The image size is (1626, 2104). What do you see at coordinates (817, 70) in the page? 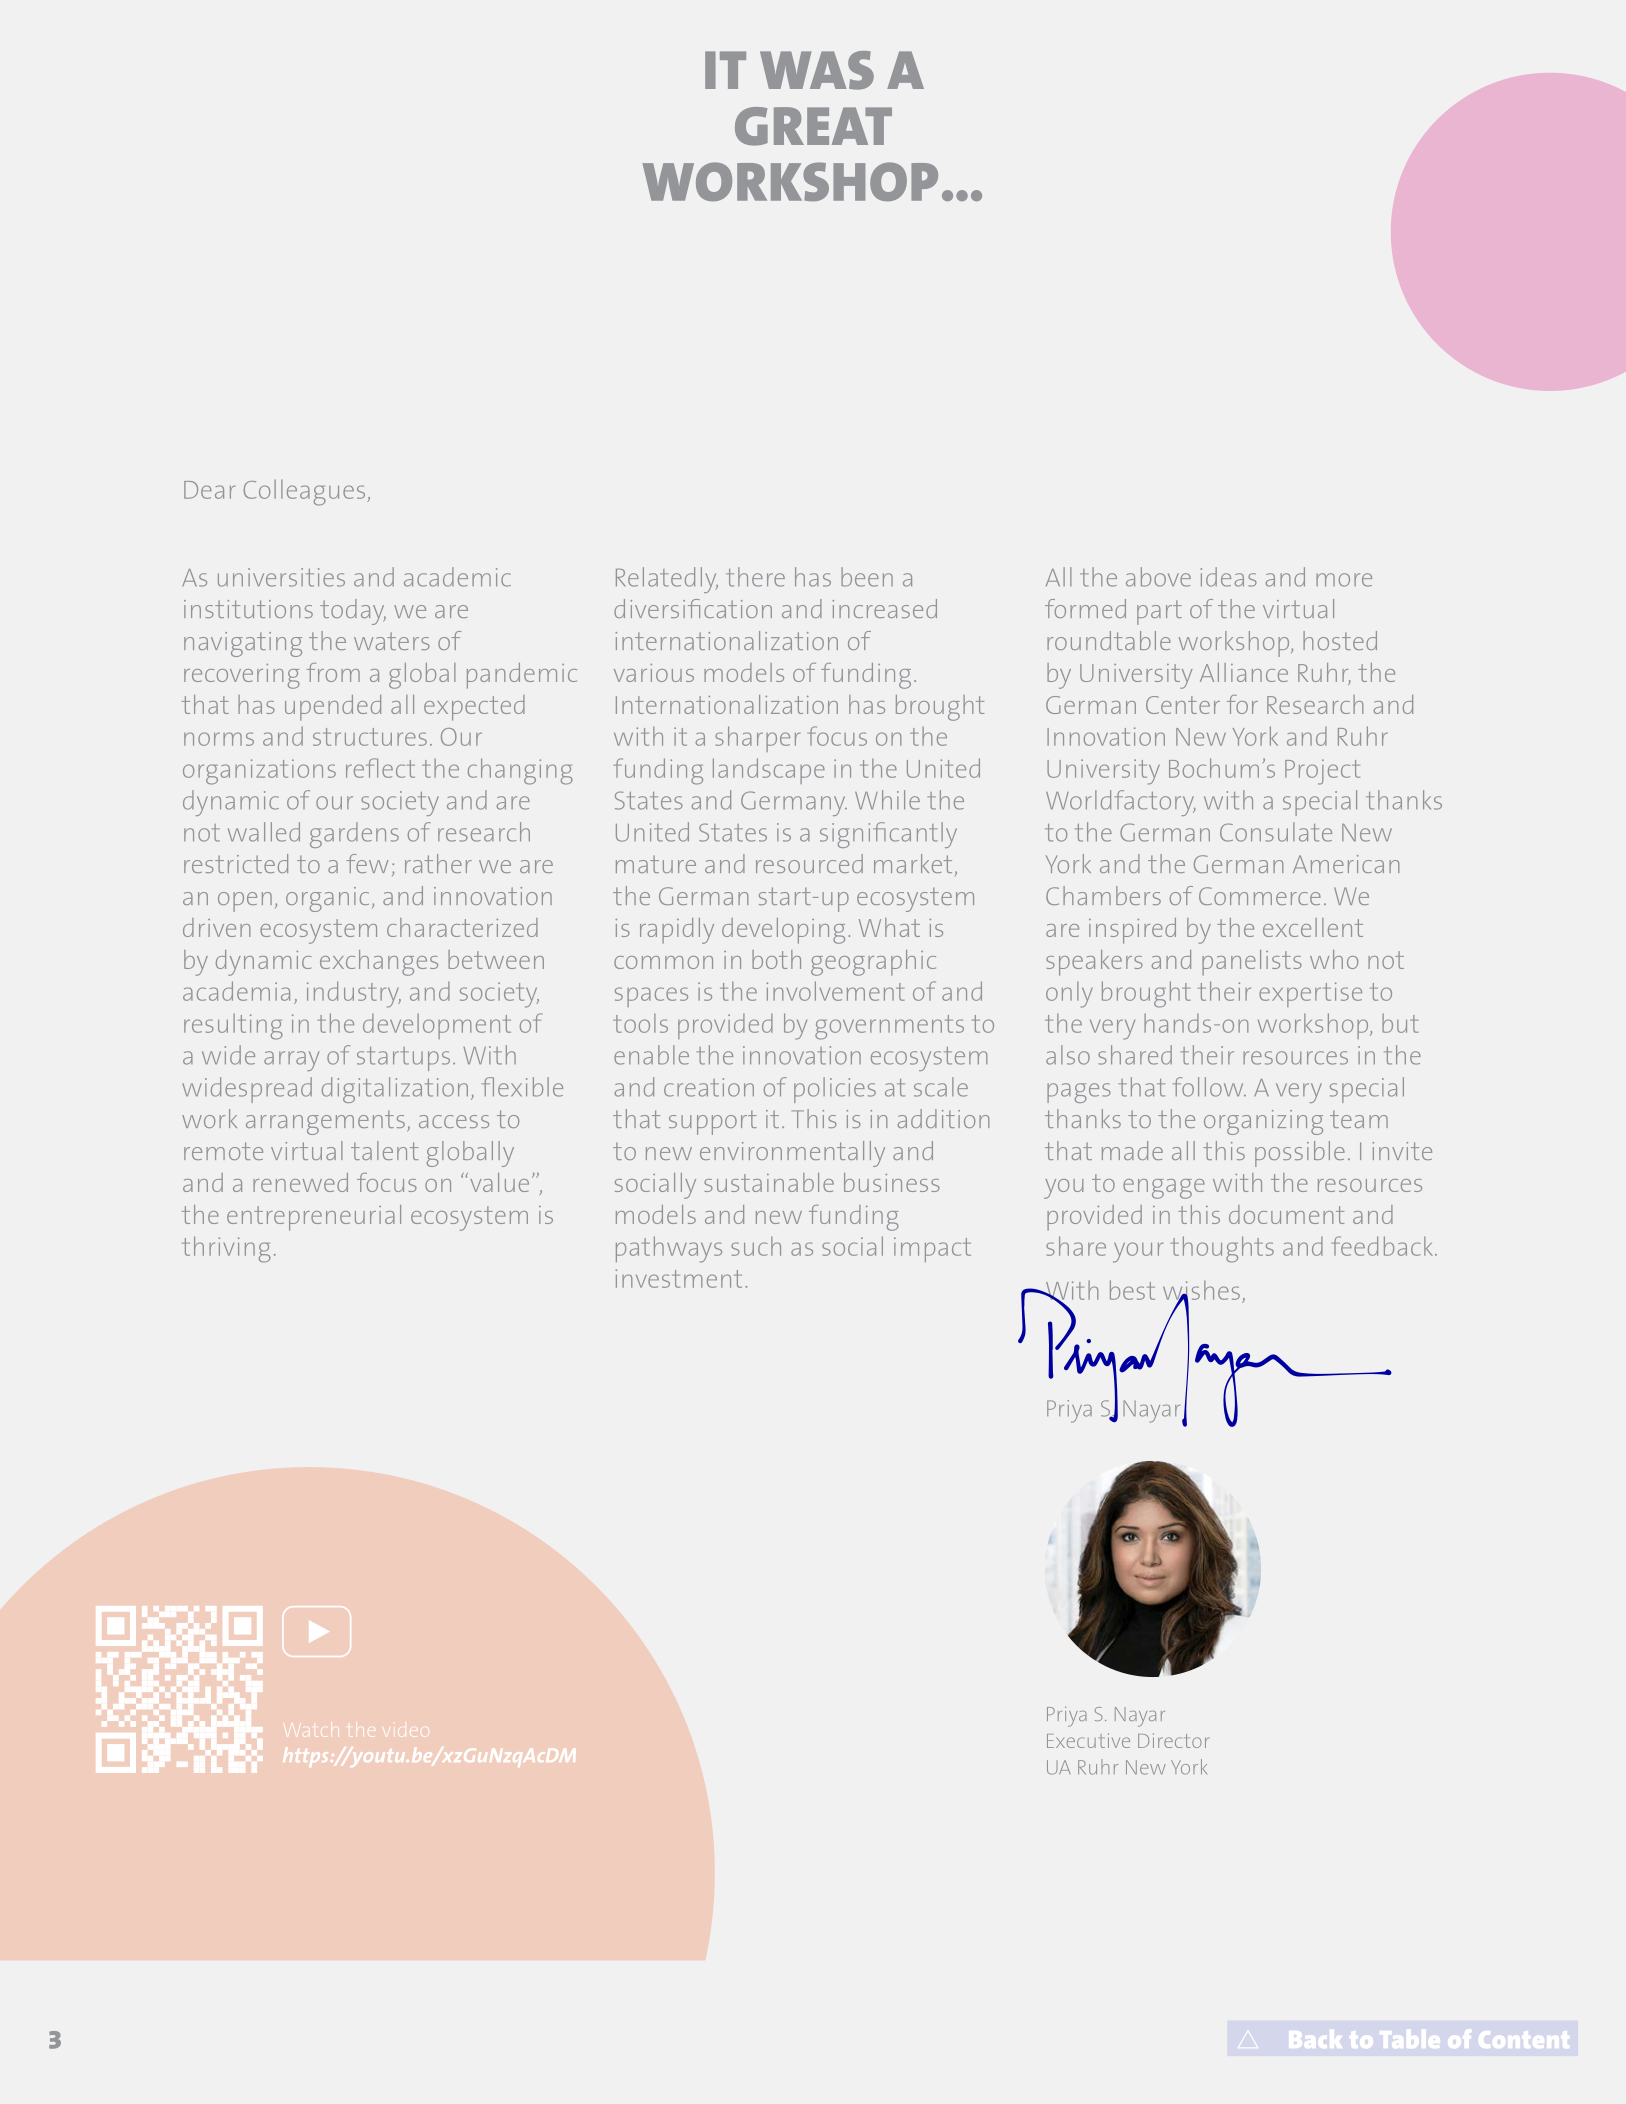
I see `WAS` at bounding box center [817, 70].
